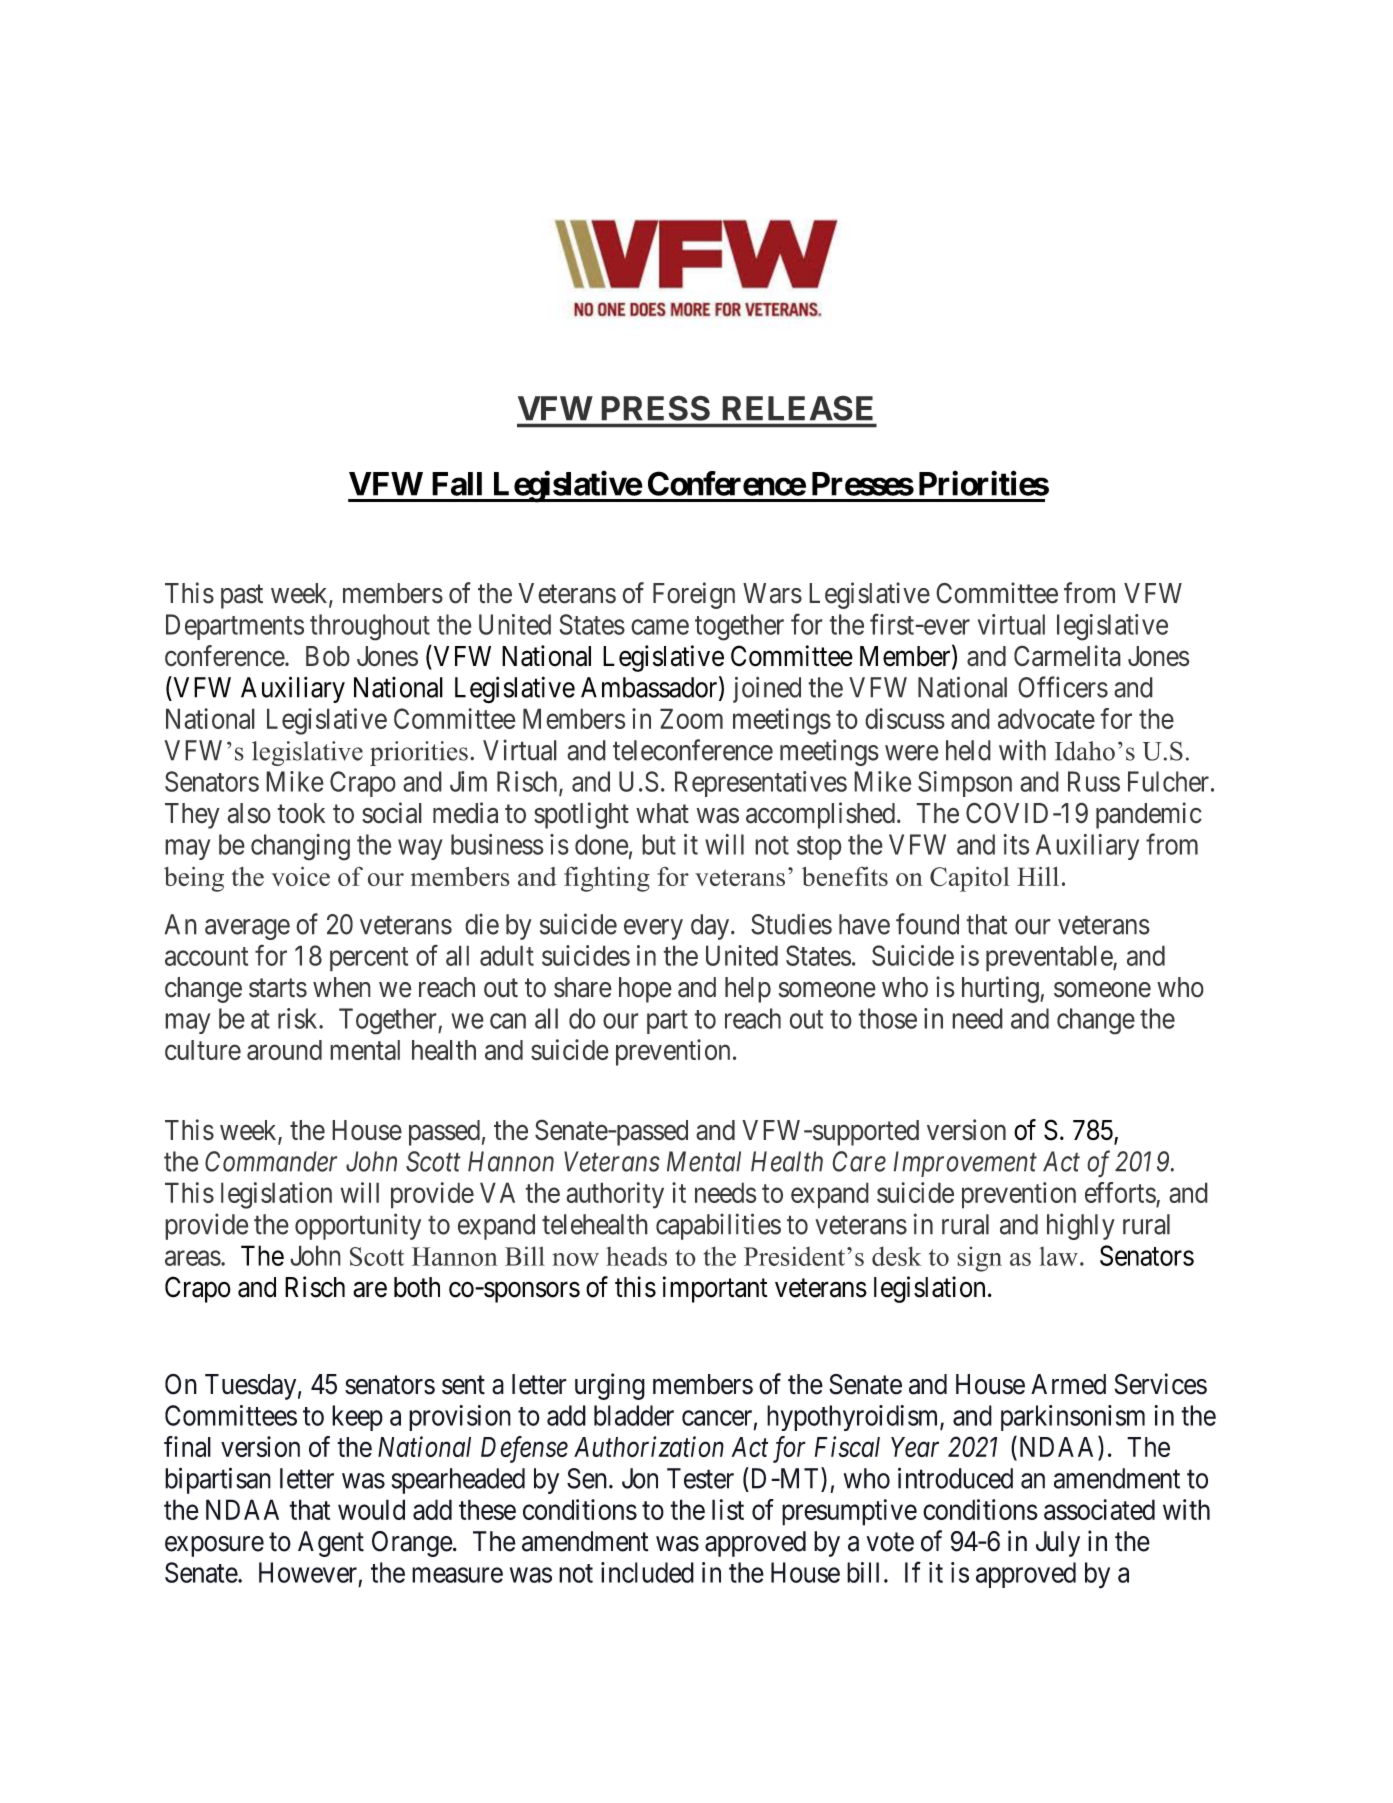 This screenshot has width=1393, height=1803. I want to click on both, so click(417, 1287).
